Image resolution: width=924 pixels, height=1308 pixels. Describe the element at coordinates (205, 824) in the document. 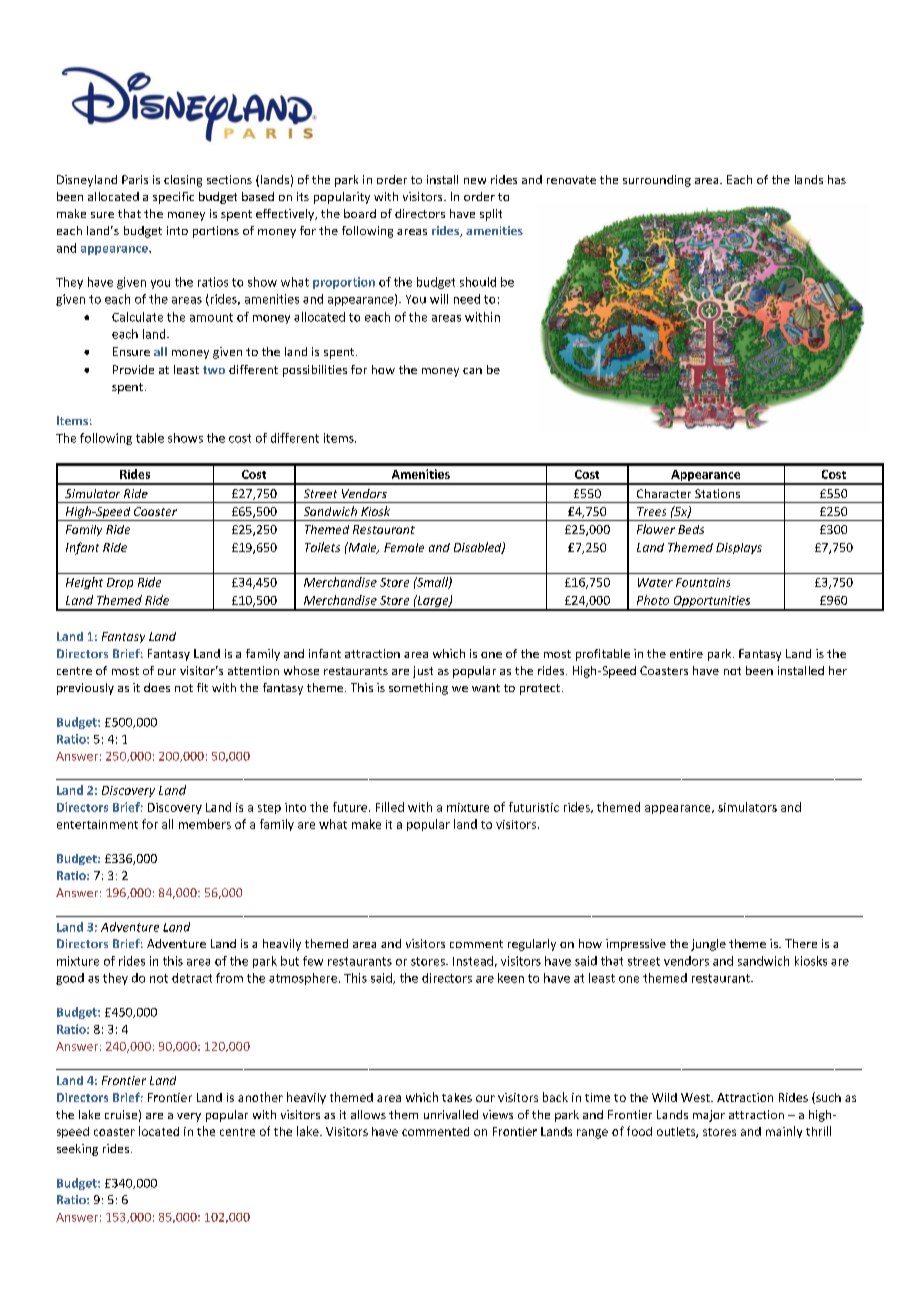

I see `members` at that location.
